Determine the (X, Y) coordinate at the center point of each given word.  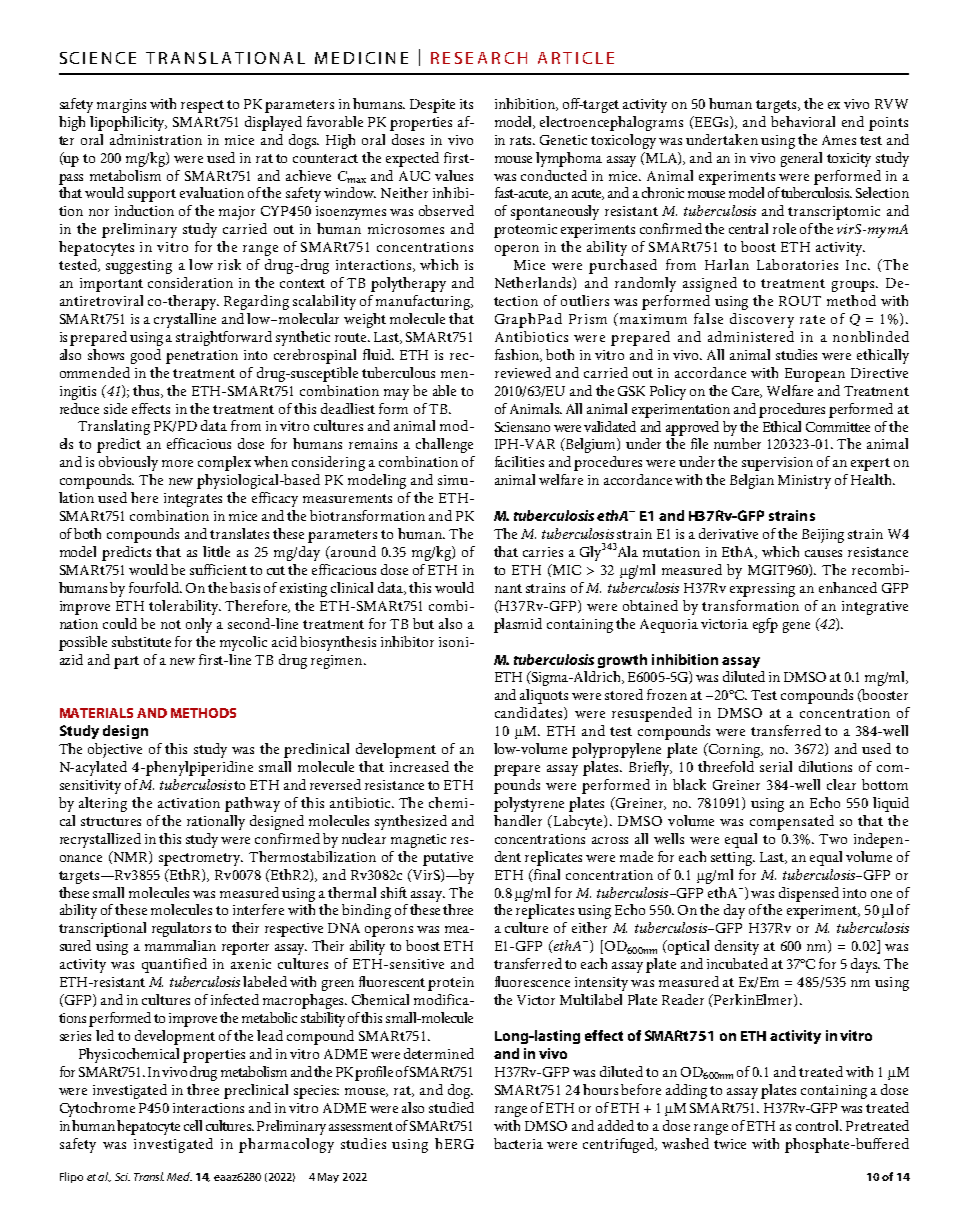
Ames (839, 140)
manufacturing (424, 302)
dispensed (809, 894)
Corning (735, 750)
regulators (181, 929)
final (546, 874)
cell (193, 1125)
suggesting (139, 267)
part (126, 662)
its (466, 104)
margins (121, 106)
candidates (530, 713)
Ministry (804, 482)
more (177, 463)
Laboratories (797, 264)
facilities (519, 461)
